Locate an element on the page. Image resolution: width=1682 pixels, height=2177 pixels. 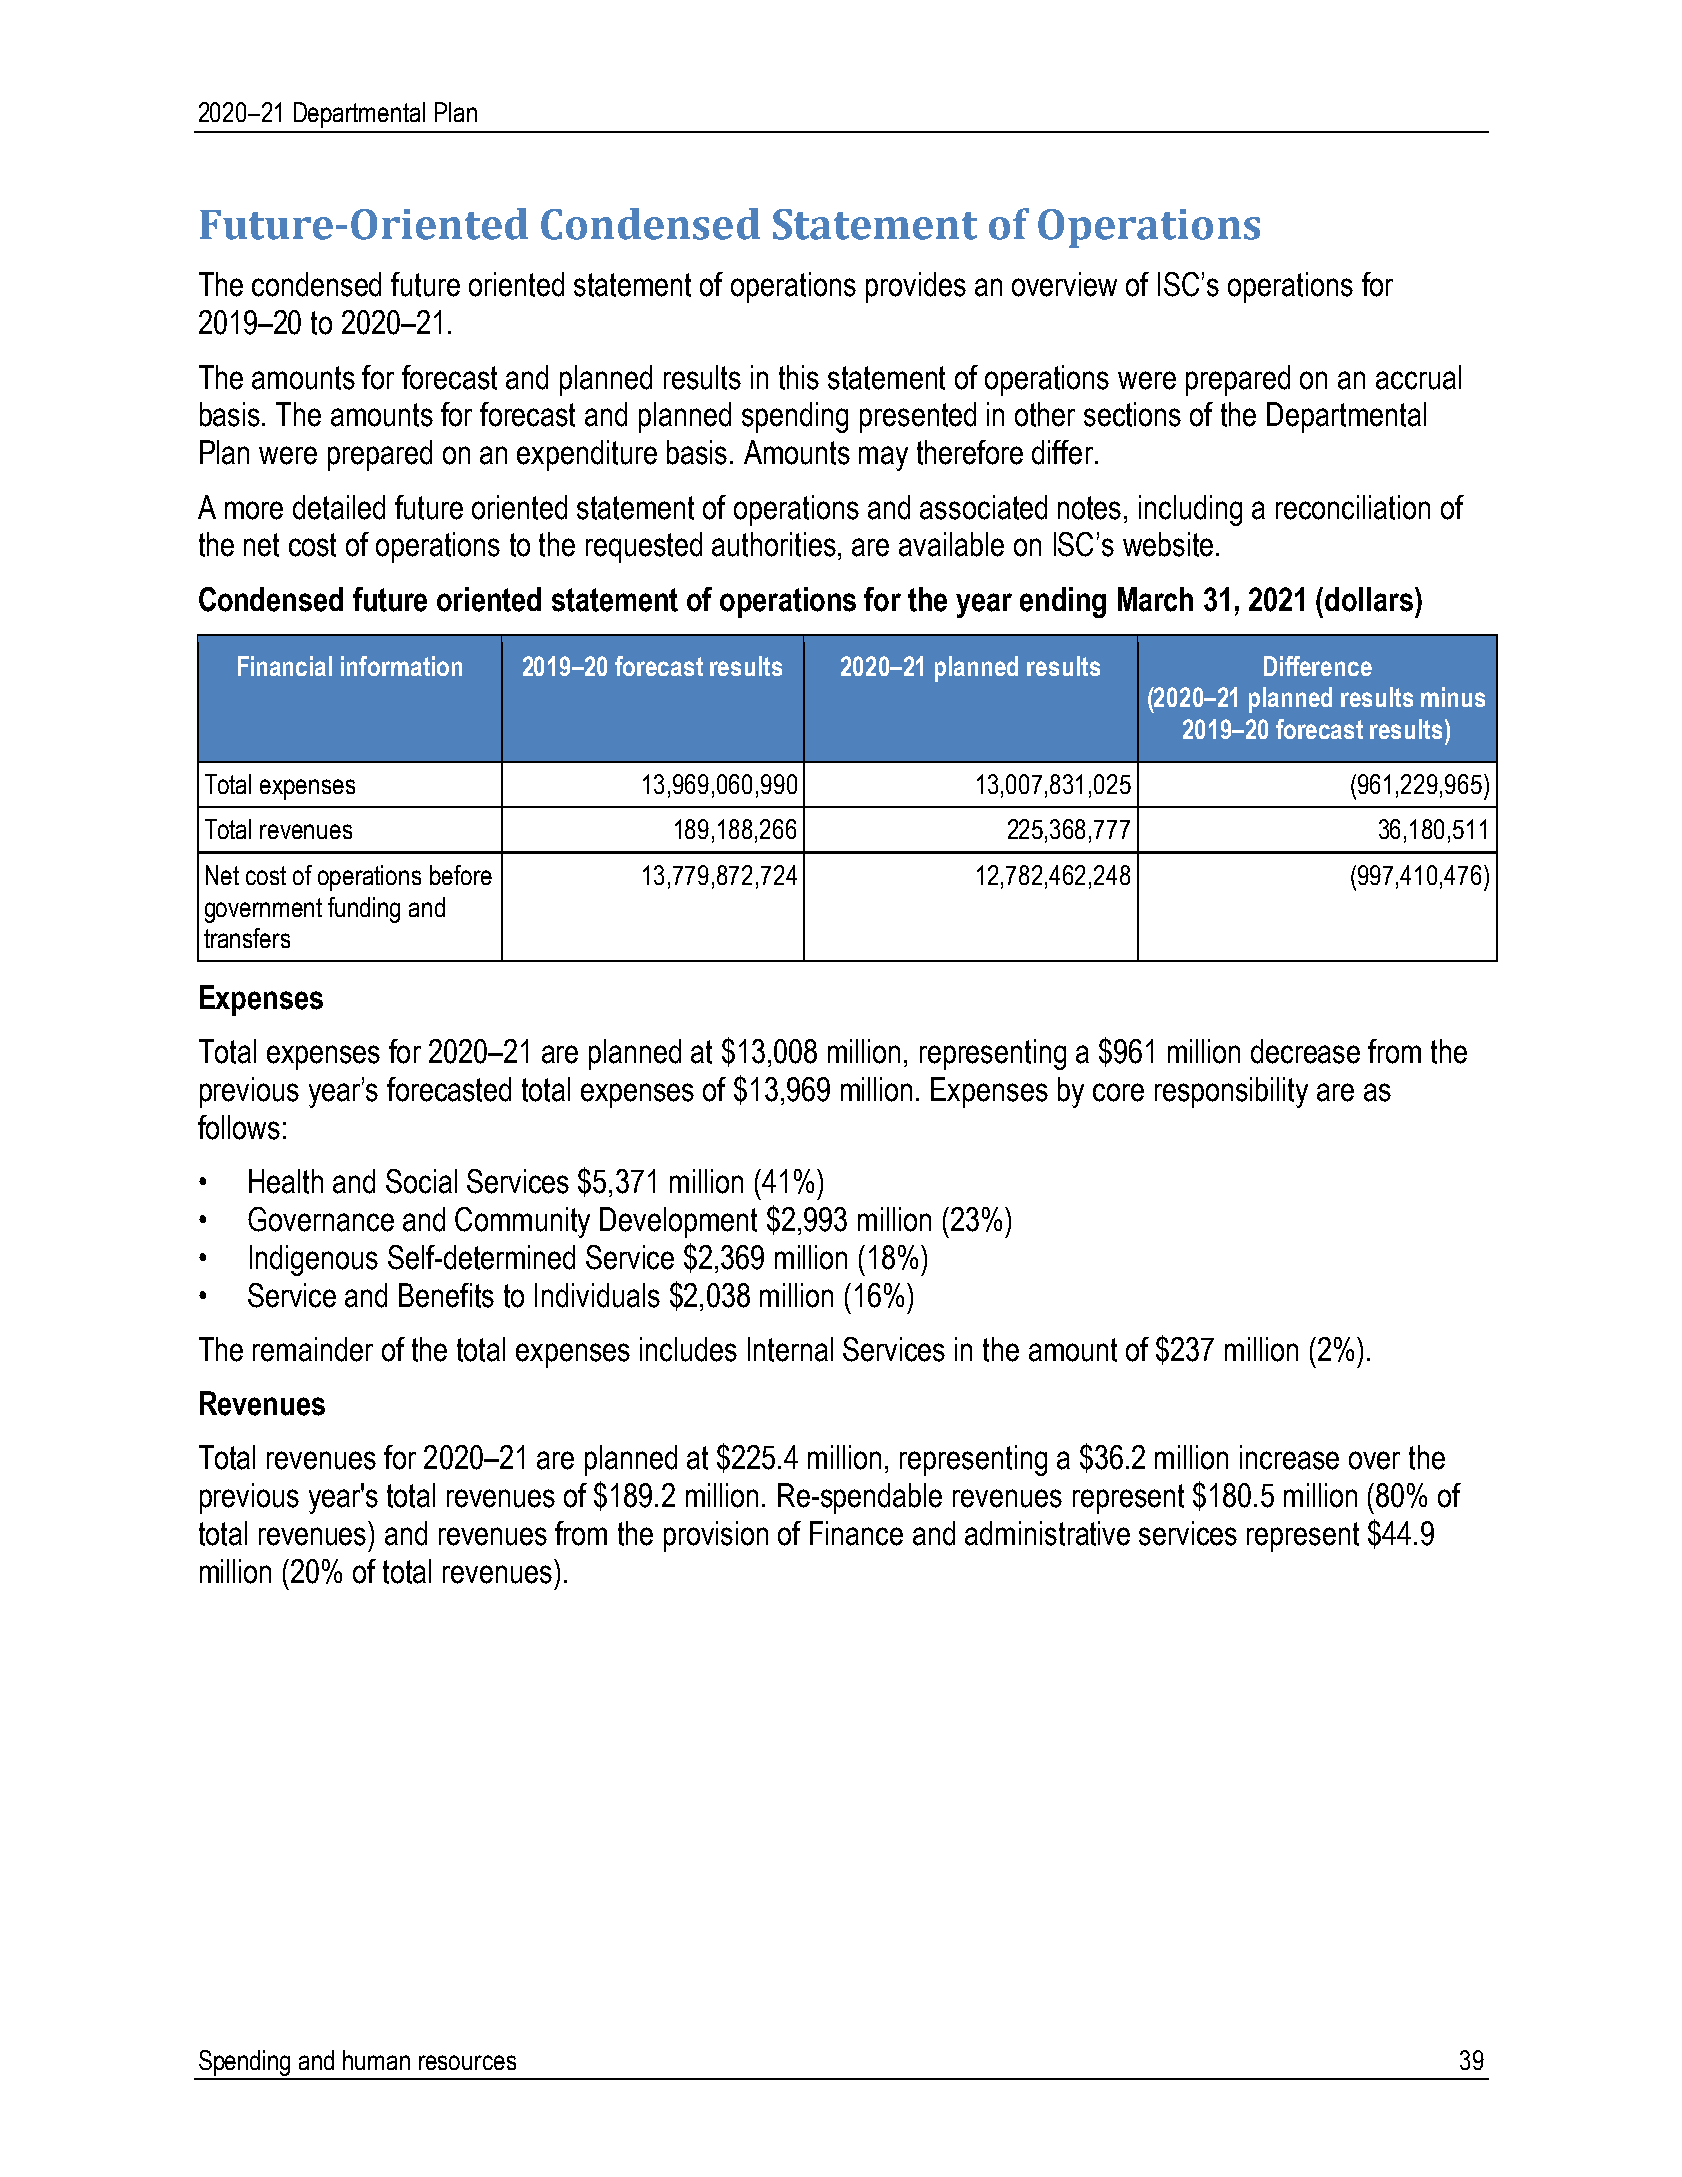
accrual is located at coordinates (1418, 377).
